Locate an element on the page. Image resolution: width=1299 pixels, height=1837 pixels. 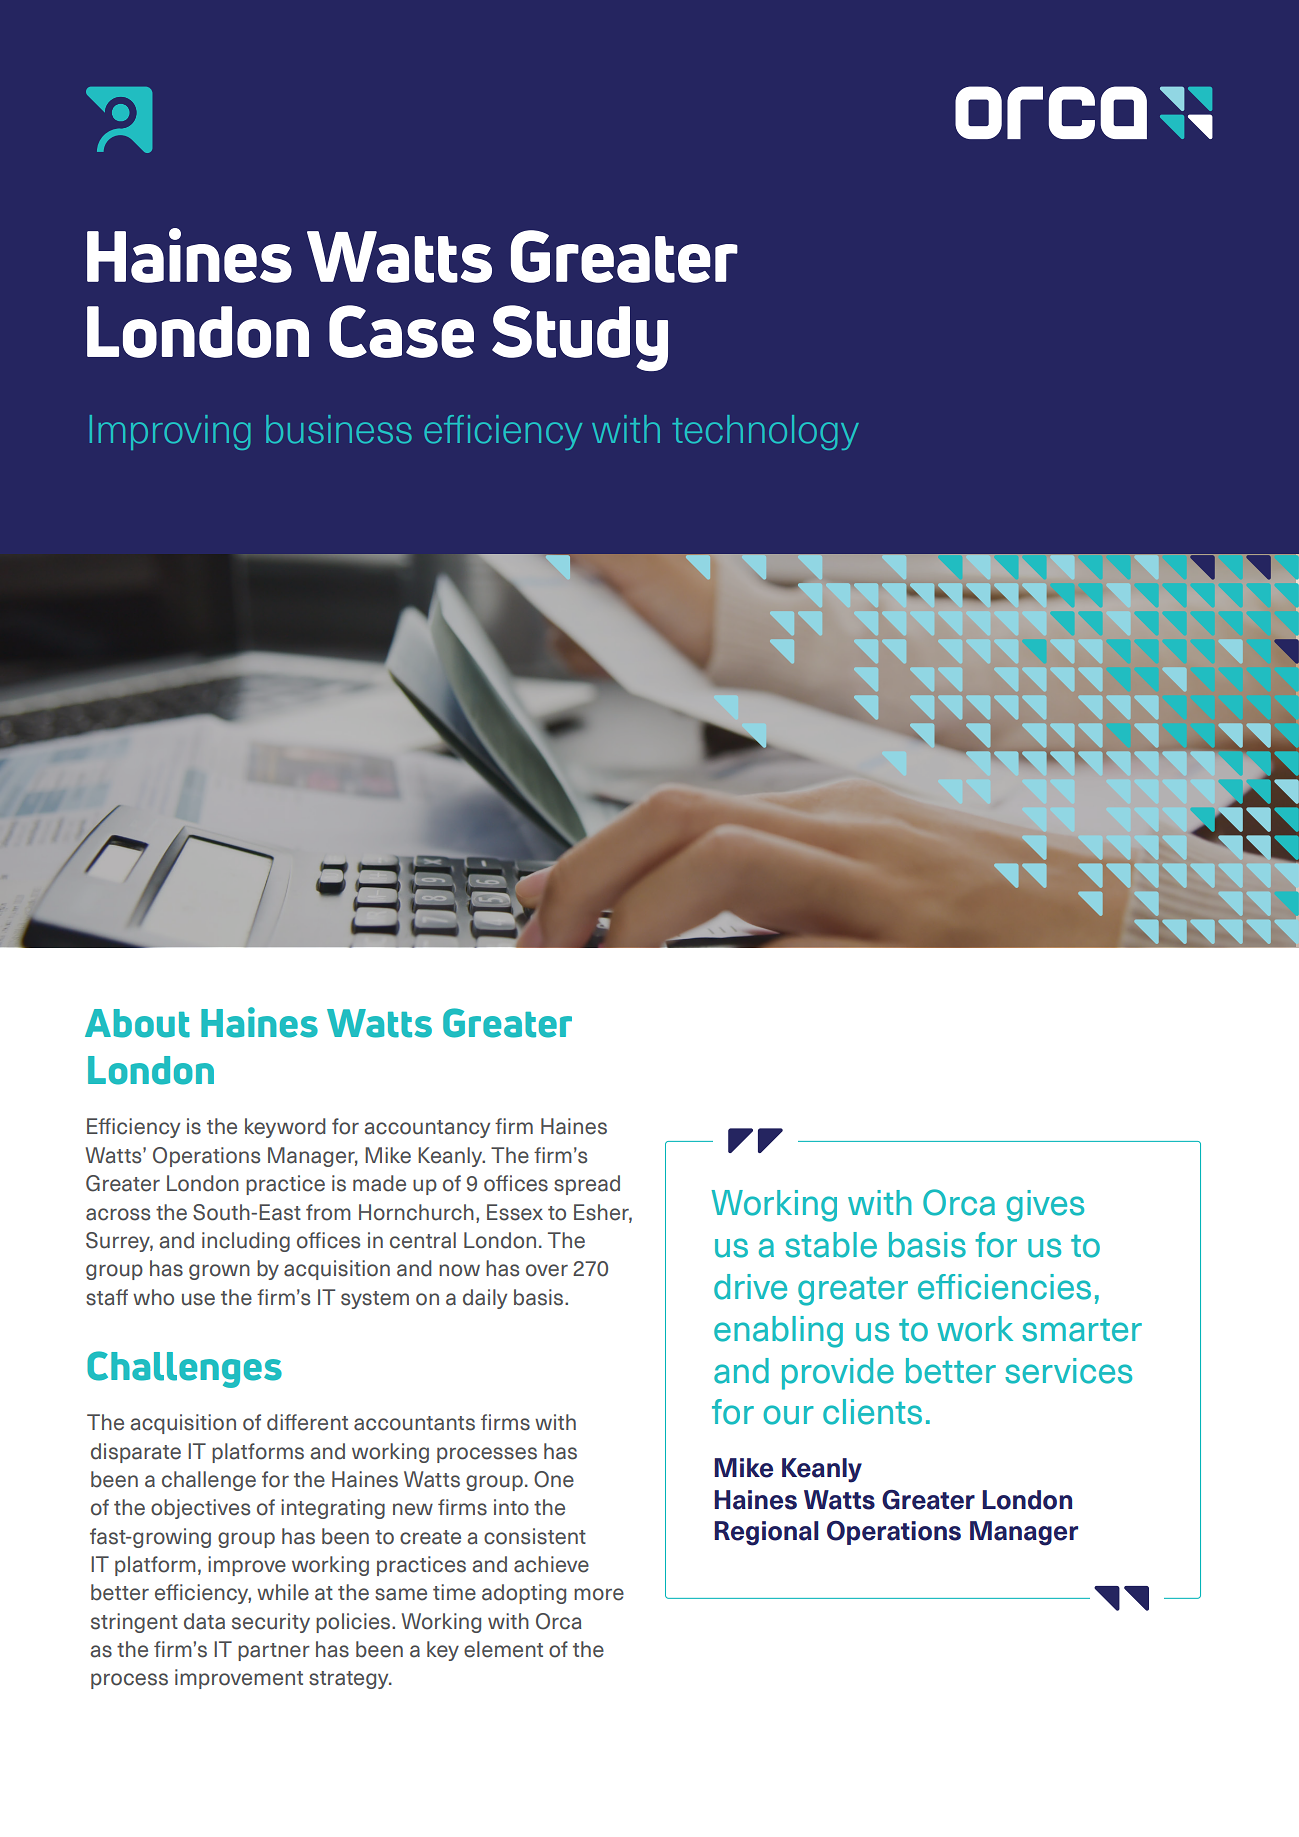
Improving is located at coordinates (170, 432).
